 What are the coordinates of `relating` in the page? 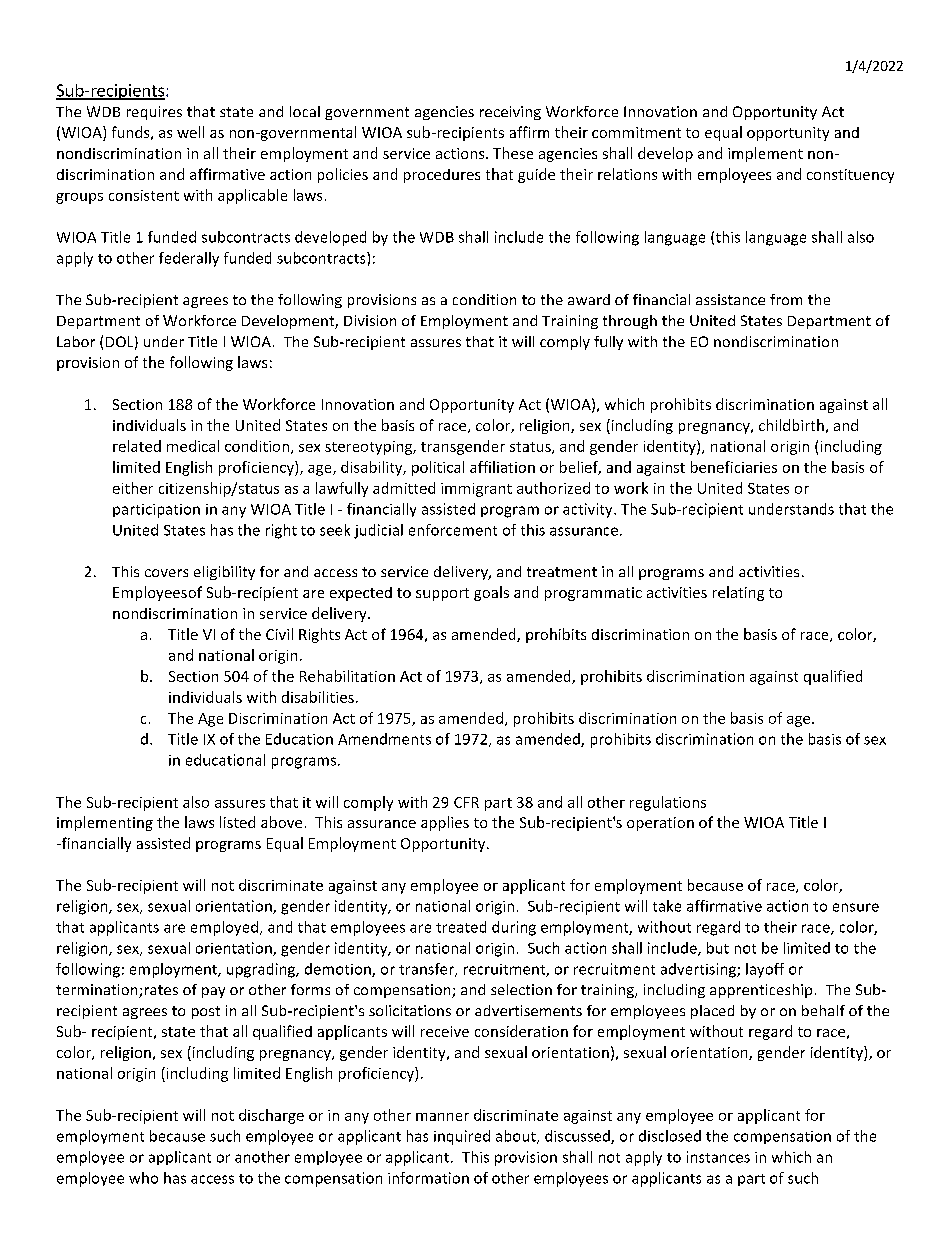 It's located at (738, 593).
